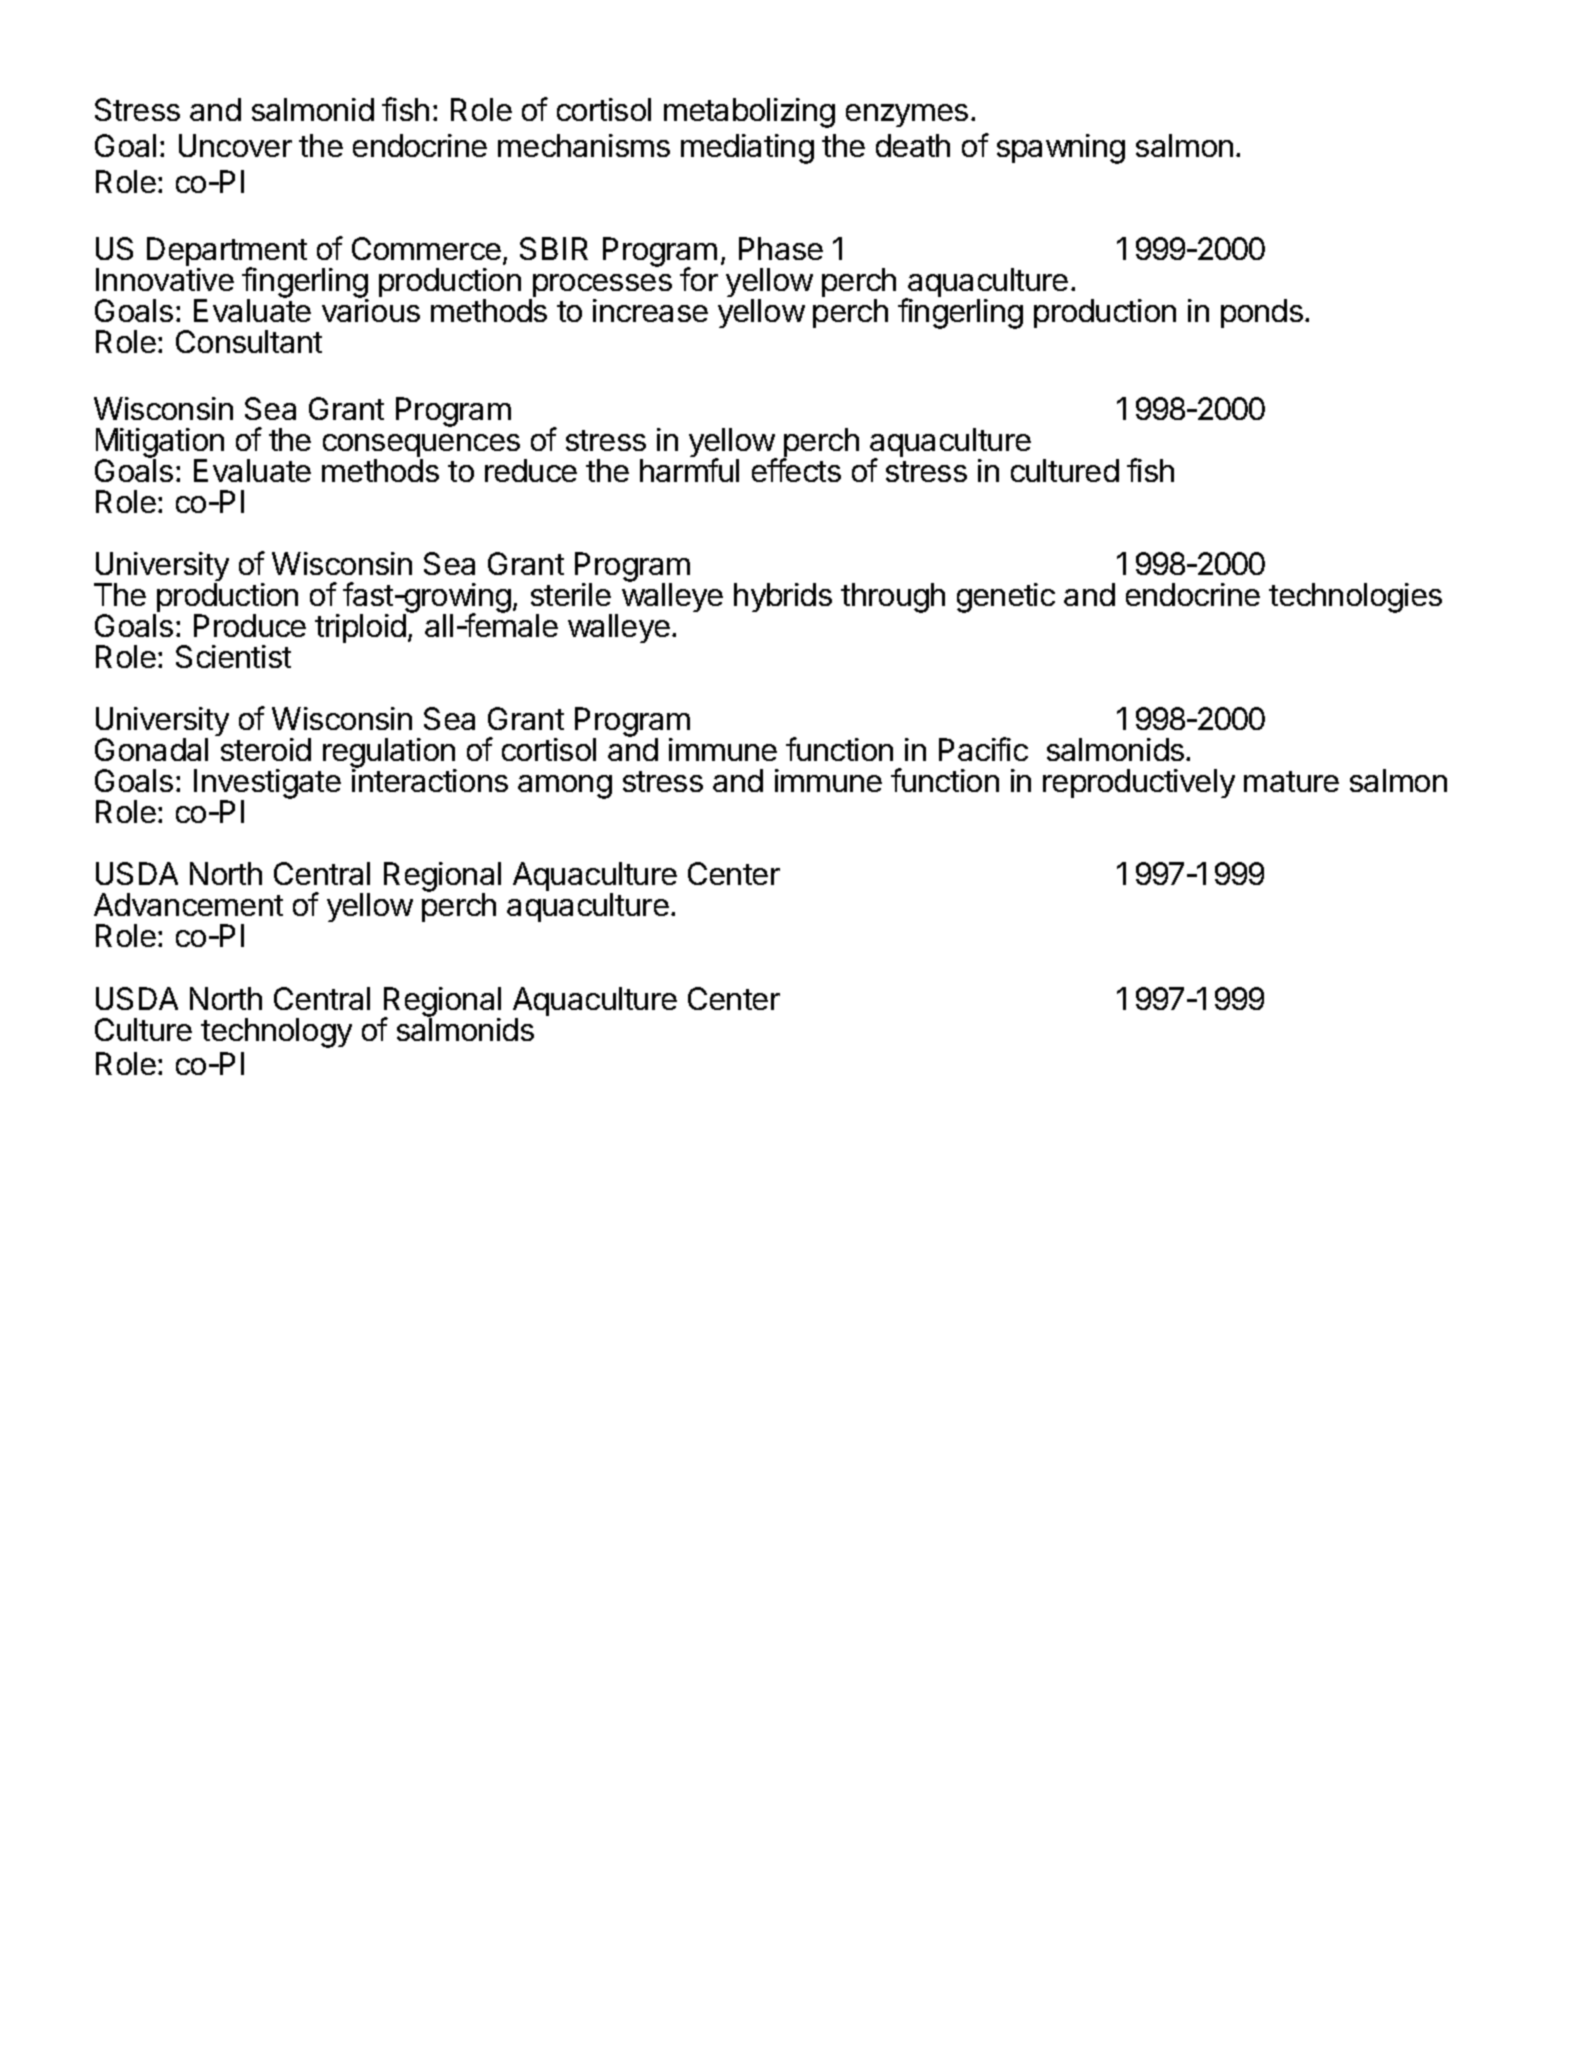 Image resolution: width=1582 pixels, height=2048 pixels. I want to click on spawning, so click(1061, 149).
